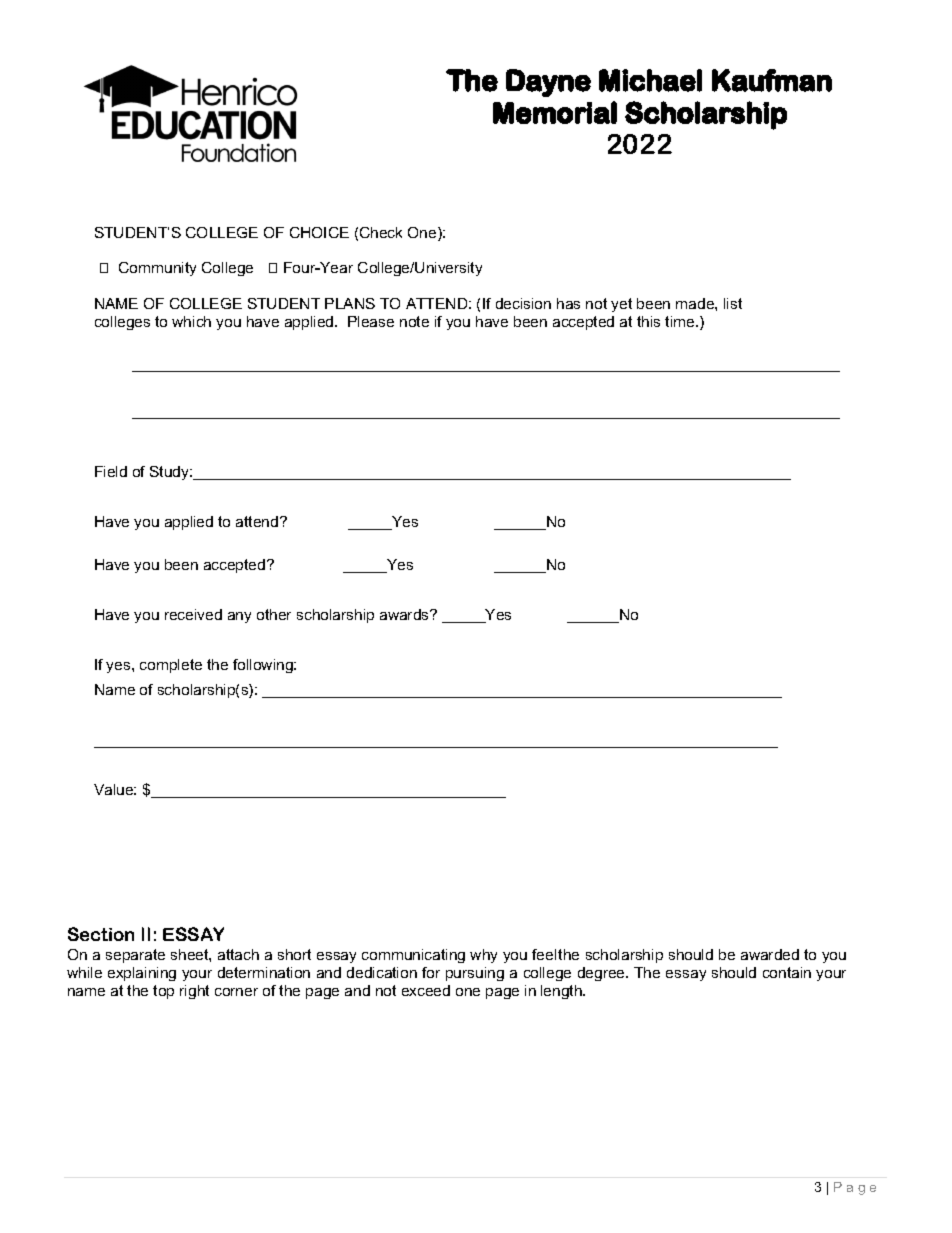 Image resolution: width=952 pixels, height=1233 pixels. What do you see at coordinates (414, 321) in the screenshot?
I see `note` at bounding box center [414, 321].
